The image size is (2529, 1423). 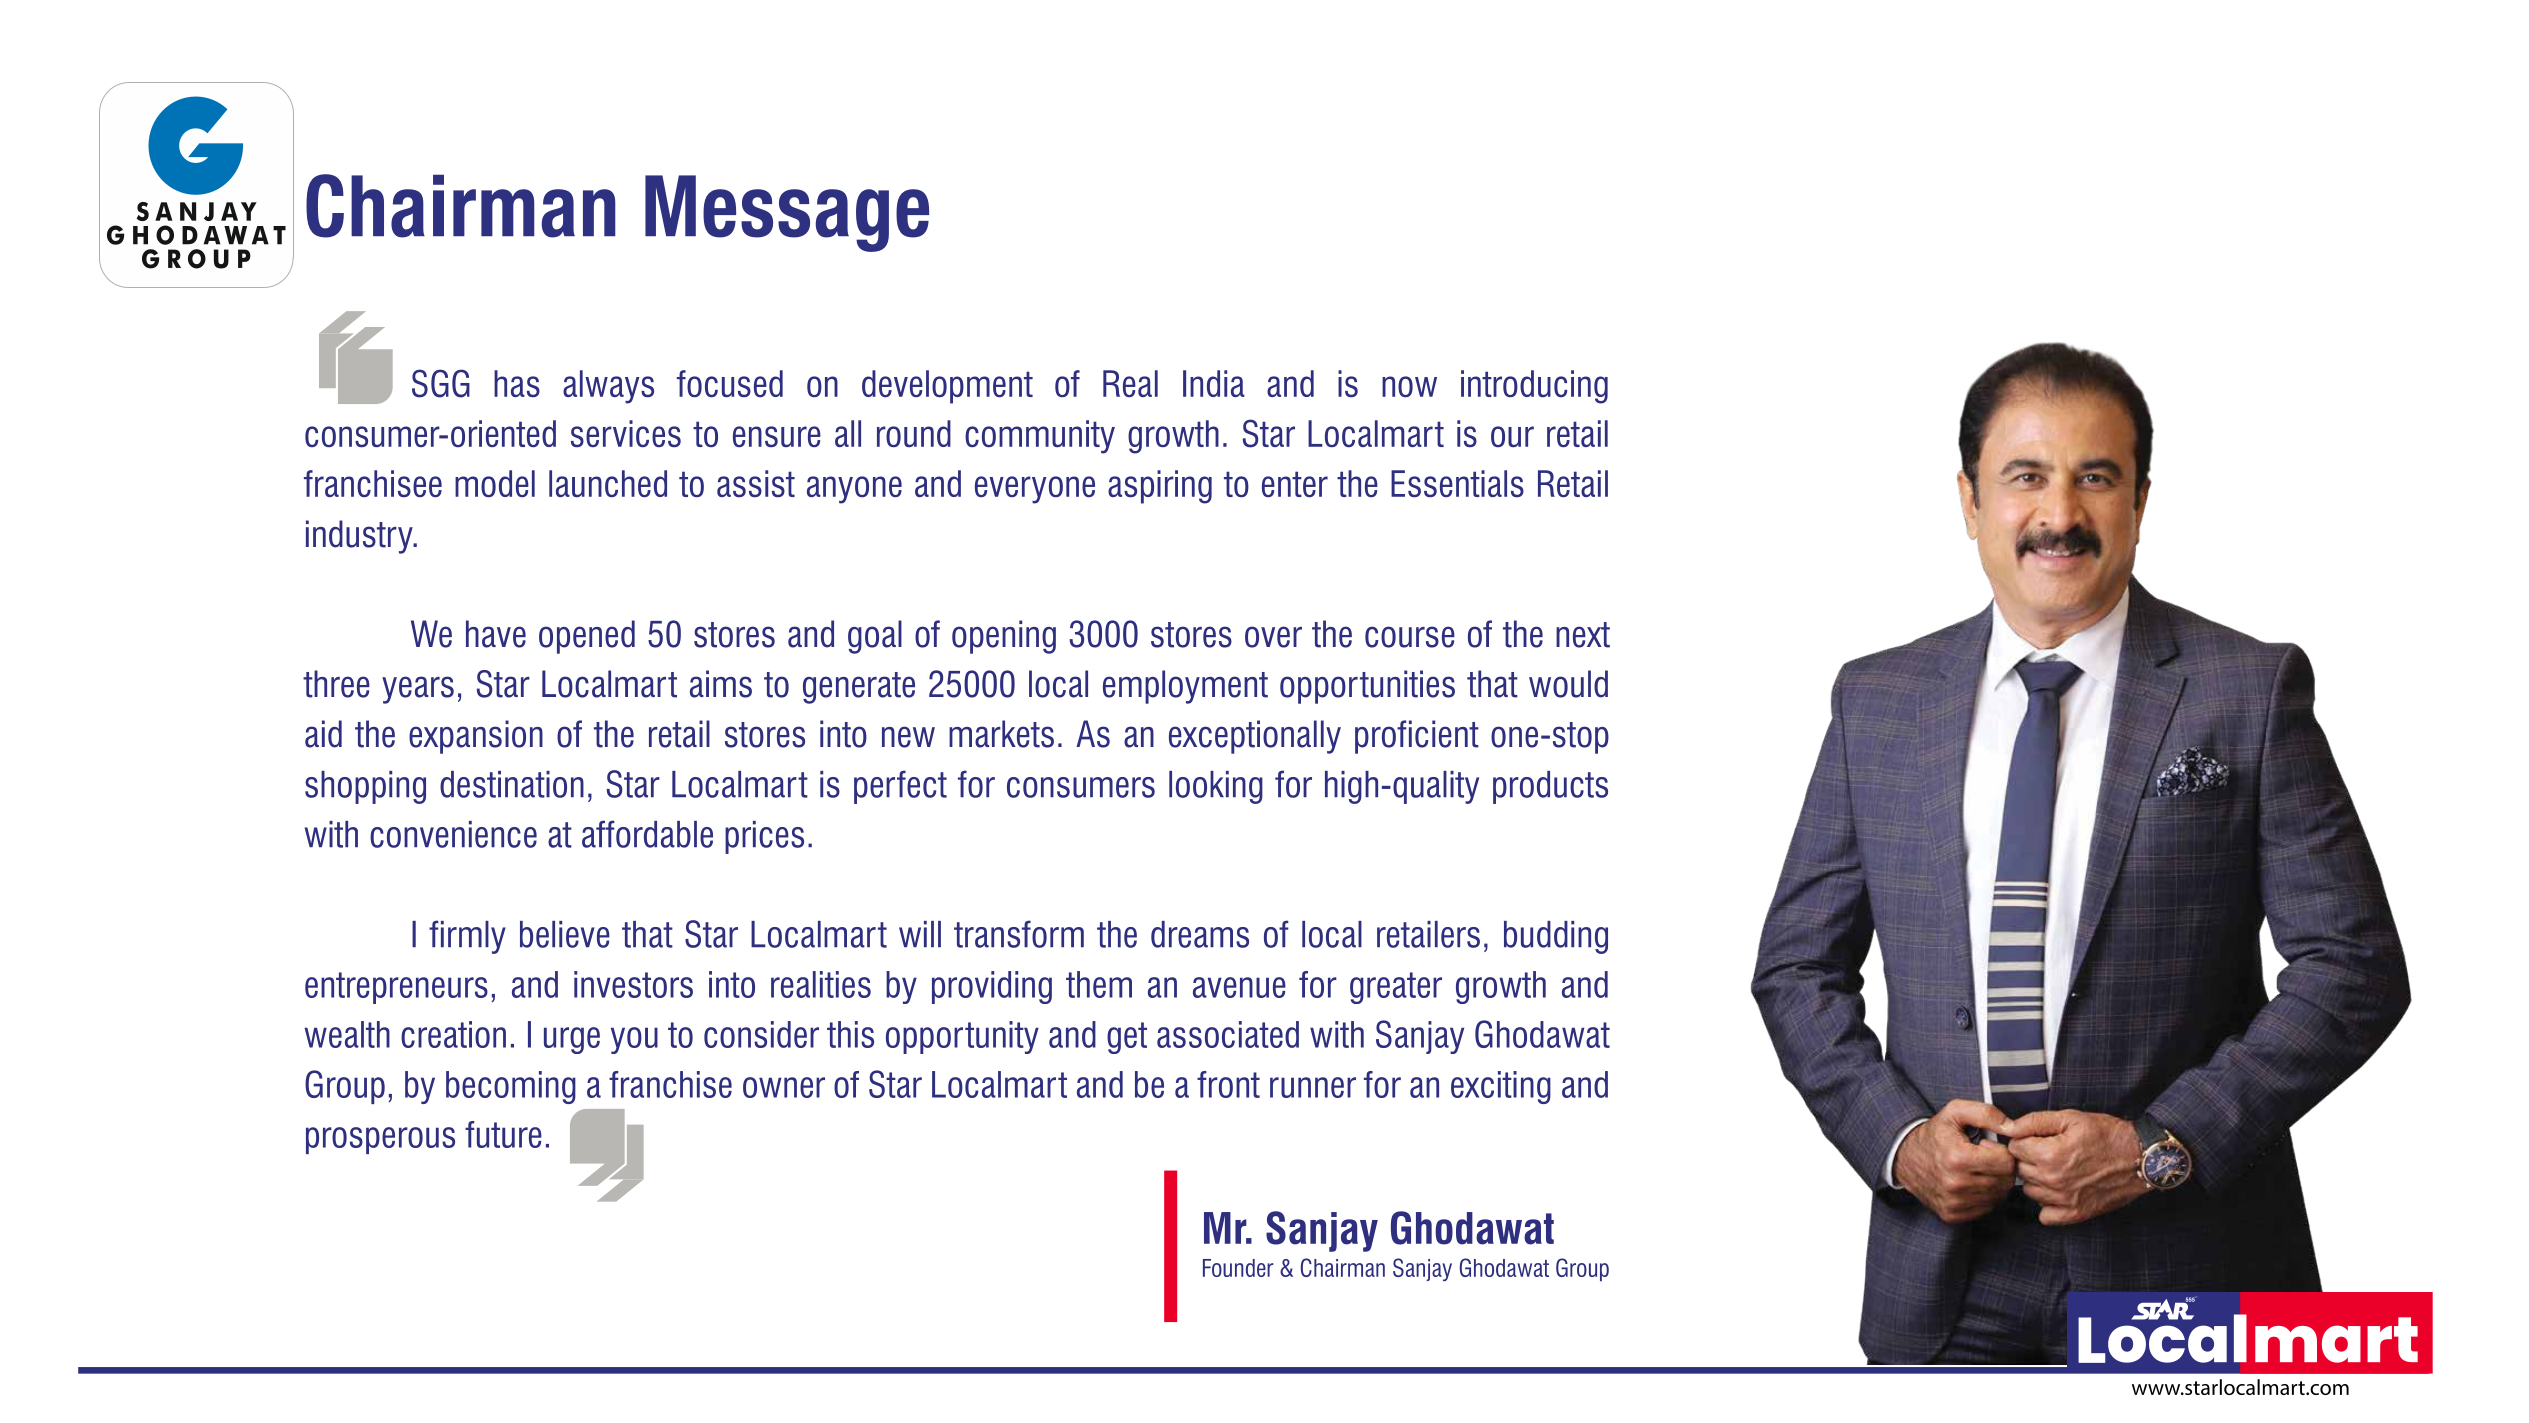 What do you see at coordinates (920, 934) in the image?
I see `will` at bounding box center [920, 934].
